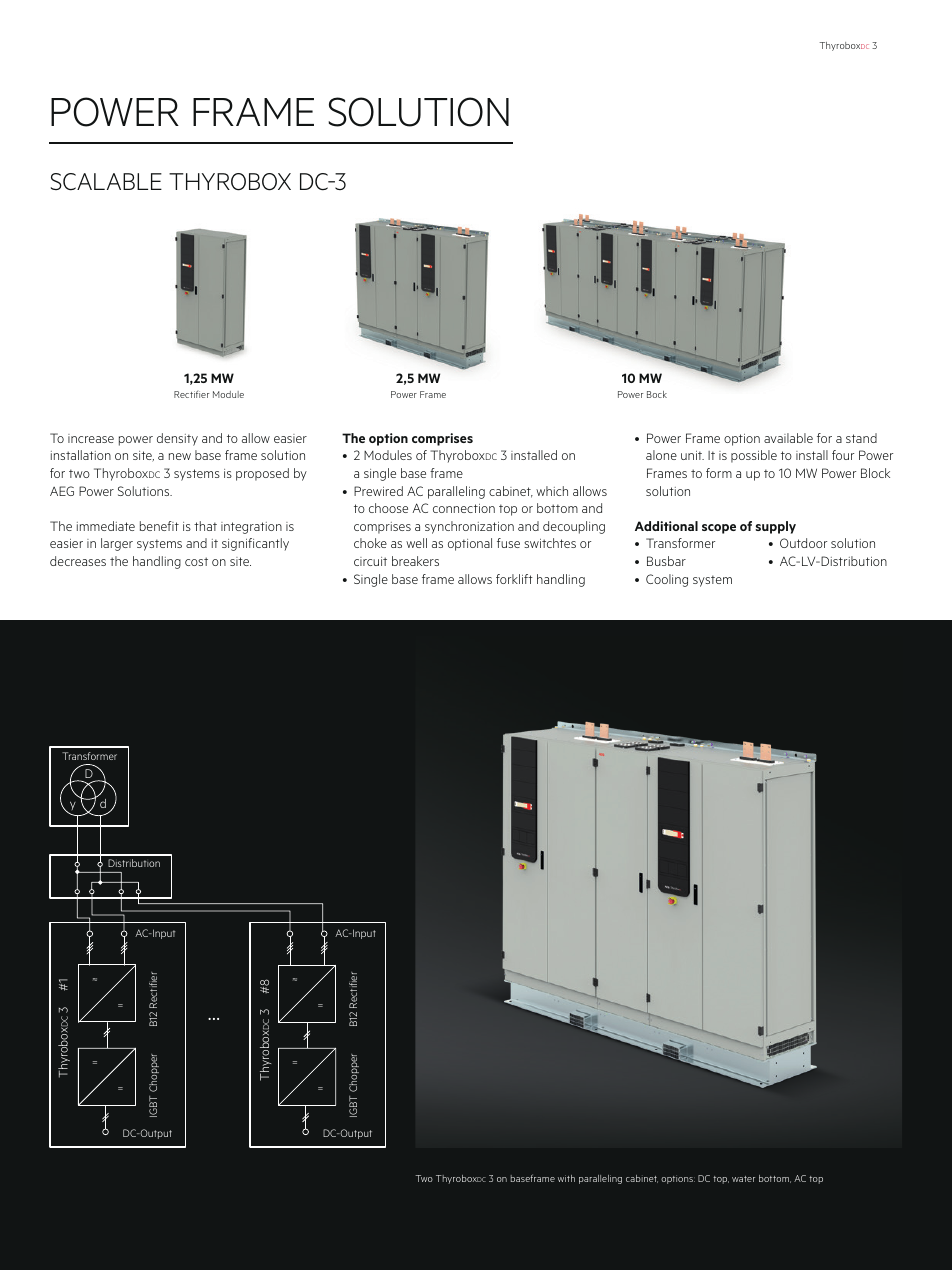 Image resolution: width=952 pixels, height=1270 pixels. I want to click on supply, so click(775, 527).
